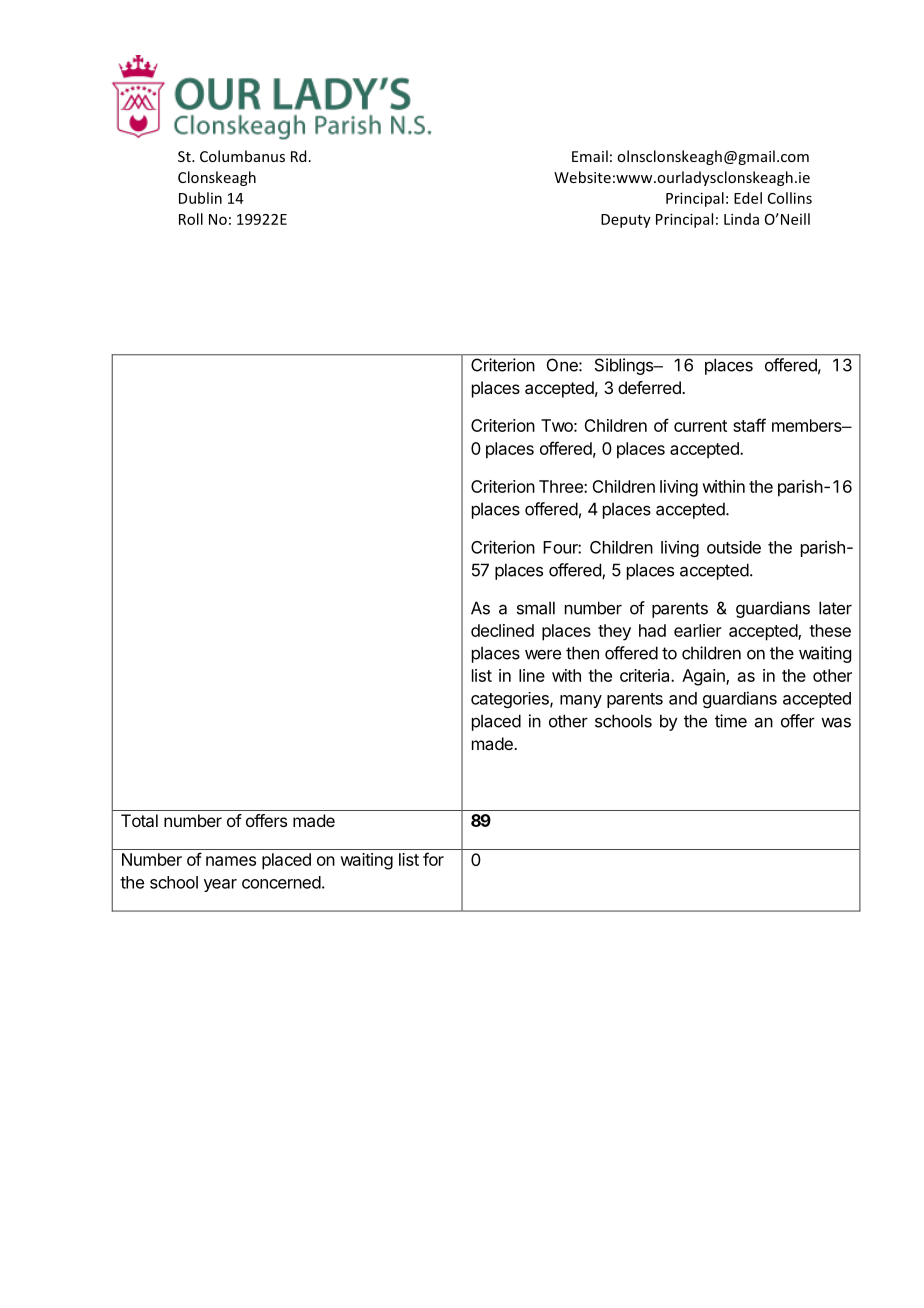 Image resolution: width=924 pixels, height=1308 pixels. What do you see at coordinates (536, 608) in the screenshot?
I see `small` at bounding box center [536, 608].
